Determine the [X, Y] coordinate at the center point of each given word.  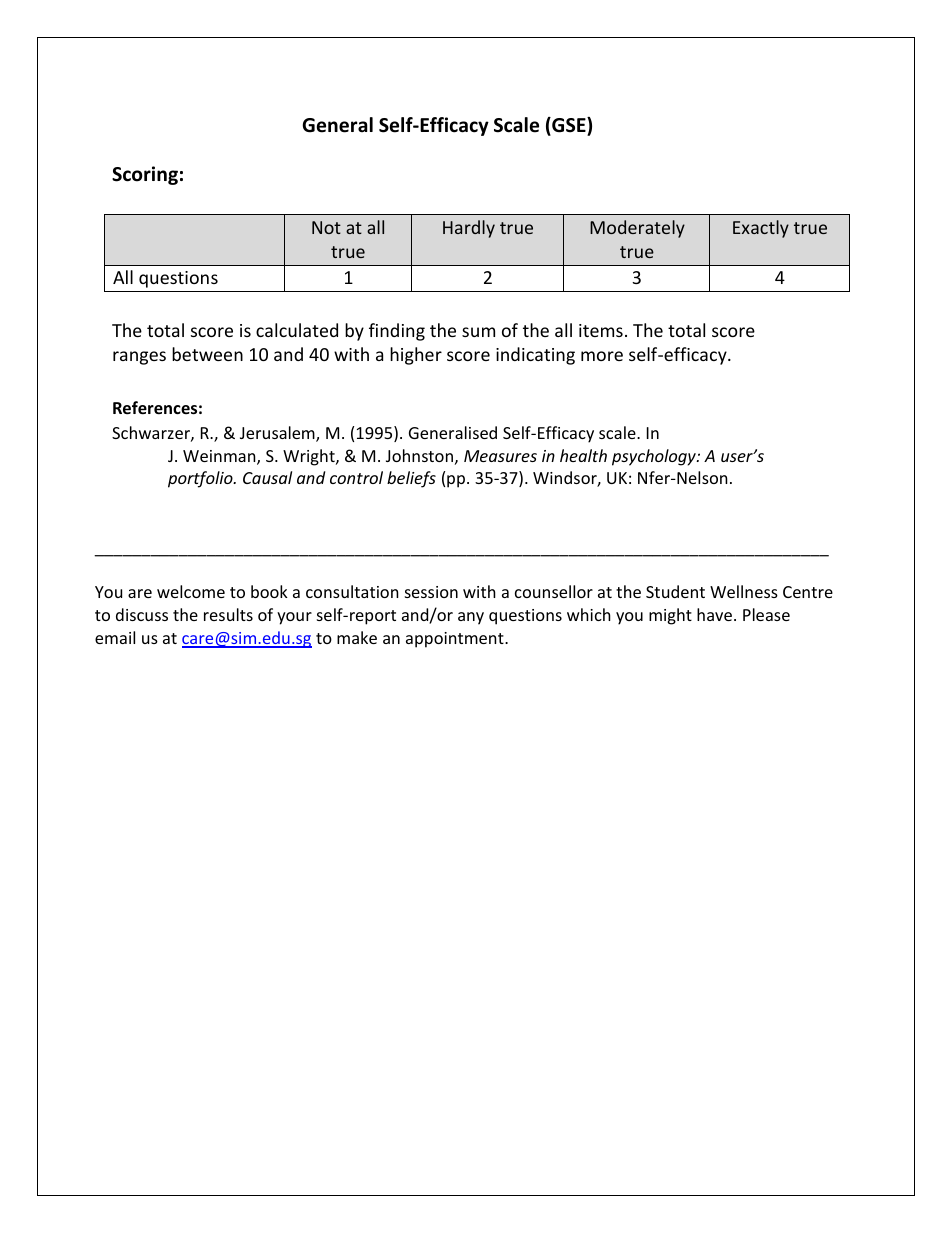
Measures [500, 456]
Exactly [761, 229]
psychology [655, 457]
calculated [297, 330]
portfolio [201, 479]
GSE [569, 126]
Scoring [145, 175]
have [716, 614]
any [471, 618]
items [601, 330]
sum [478, 332]
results [228, 614]
